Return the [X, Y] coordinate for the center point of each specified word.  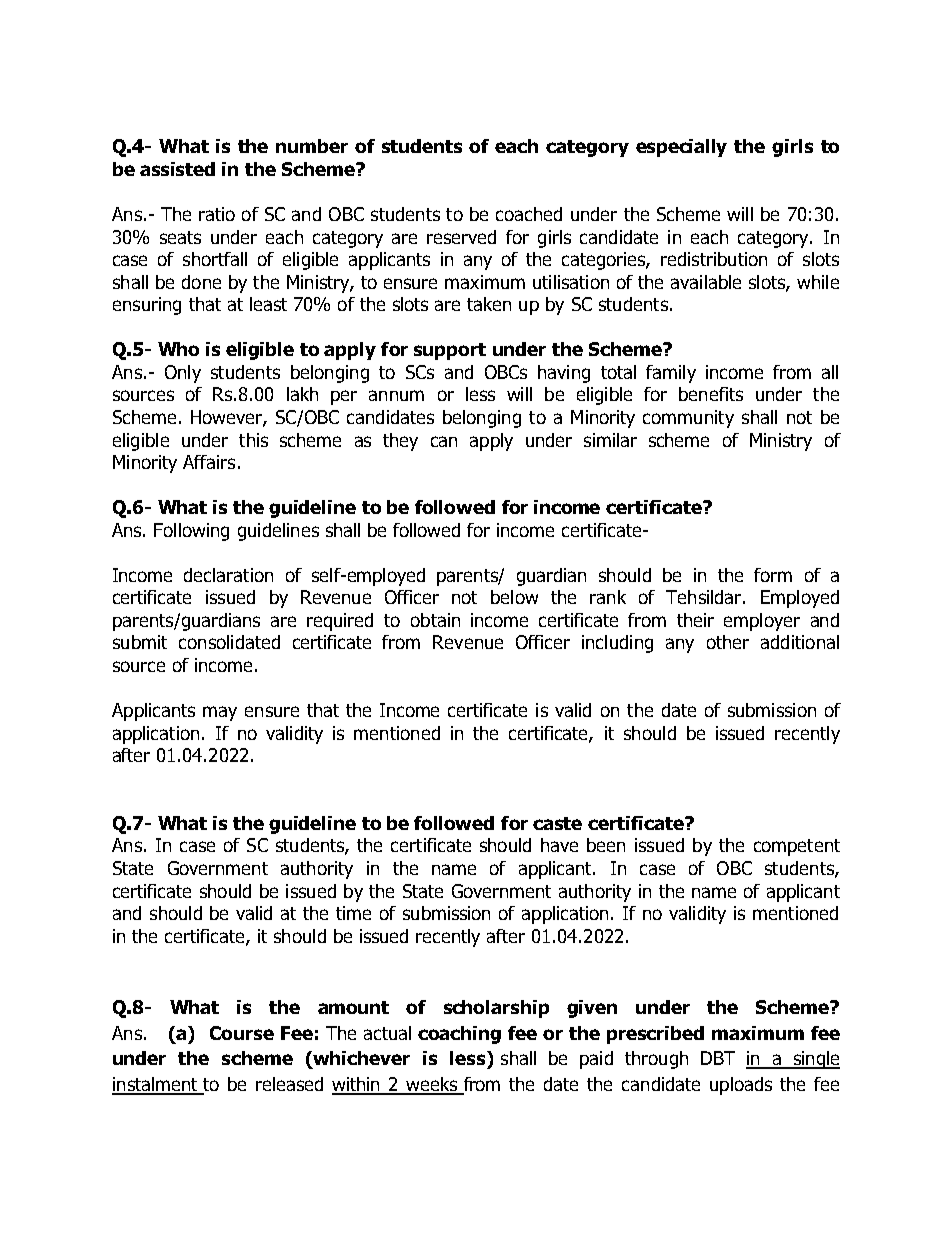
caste [557, 823]
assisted [177, 169]
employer [762, 622]
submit [140, 642]
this [253, 440]
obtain [435, 620]
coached [529, 214]
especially [681, 148]
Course [242, 1033]
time [353, 913]
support [450, 351]
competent [797, 847]
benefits [711, 394]
